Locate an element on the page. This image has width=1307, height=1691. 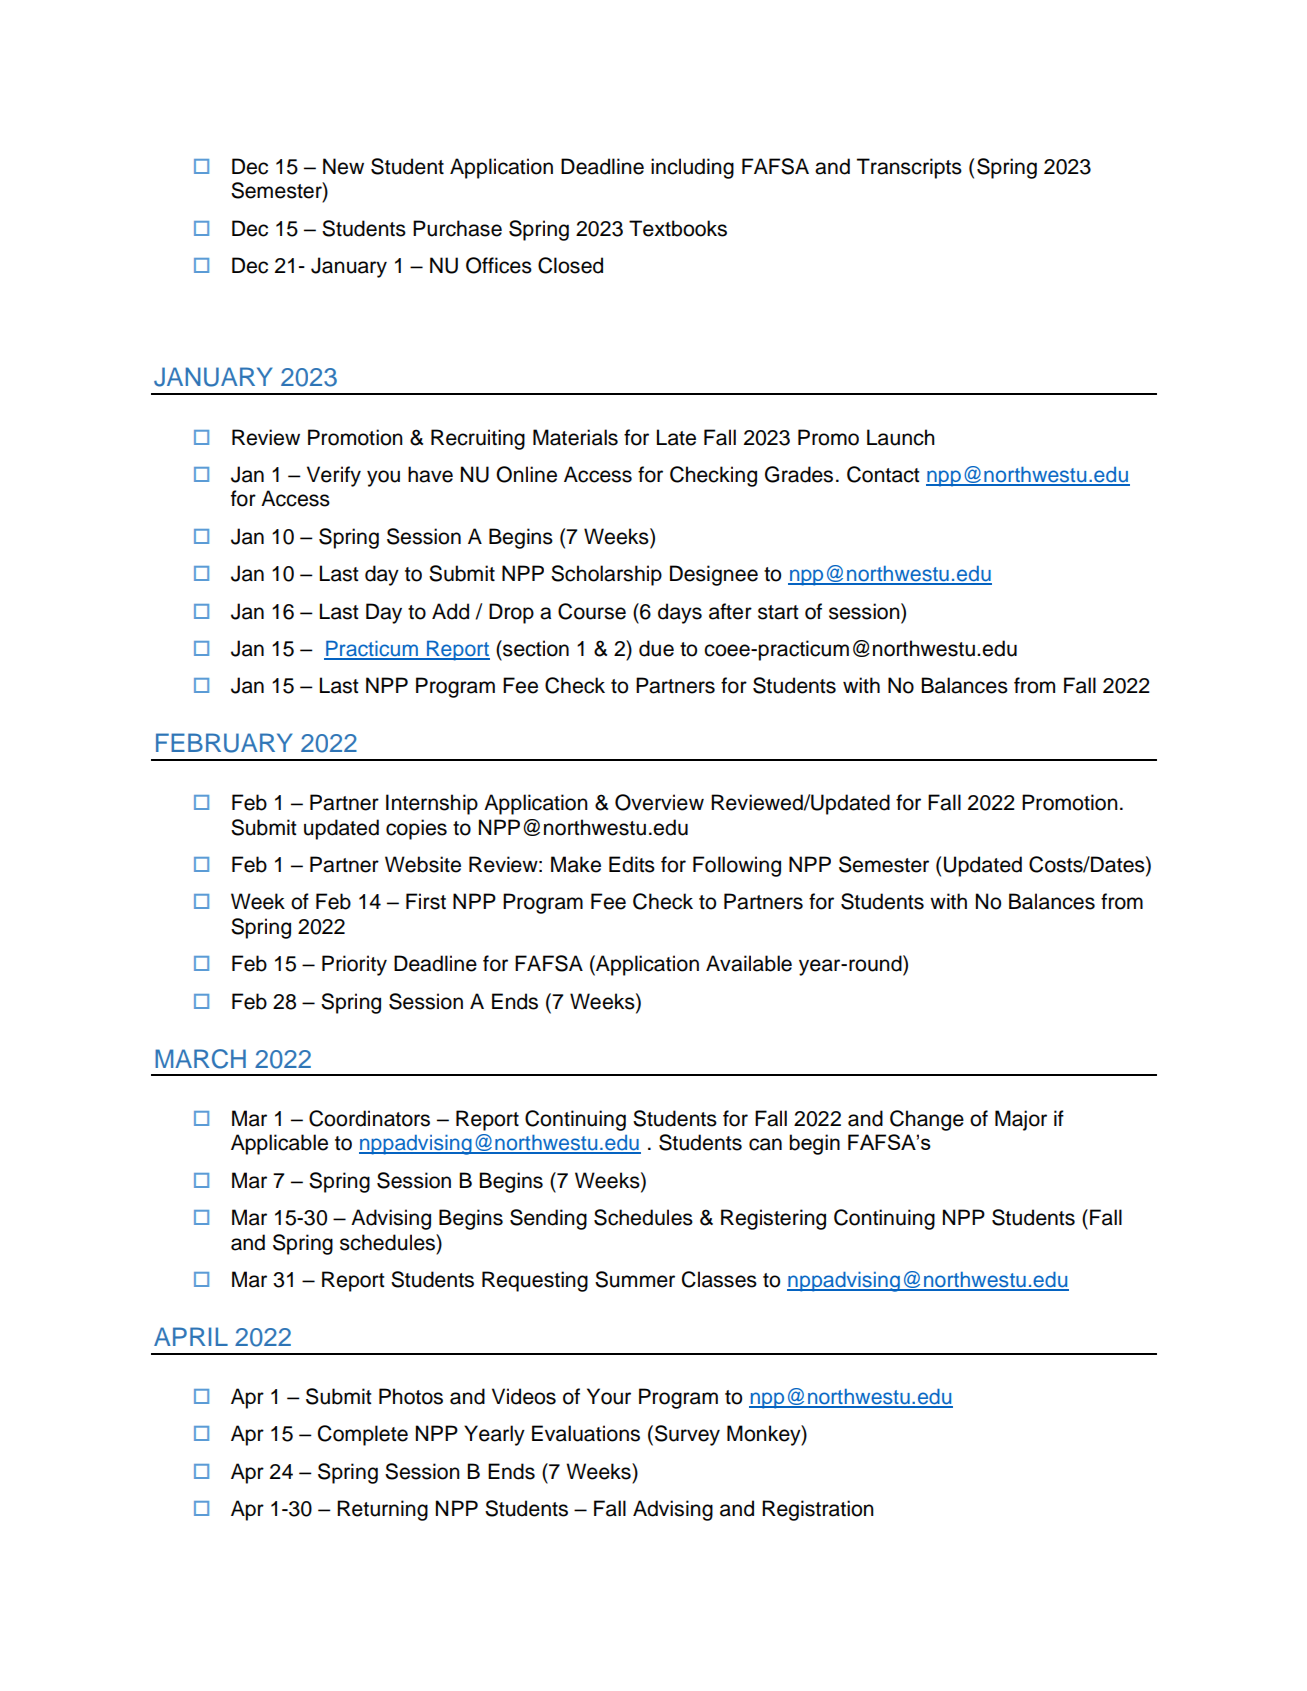
Verify is located at coordinates (334, 476).
